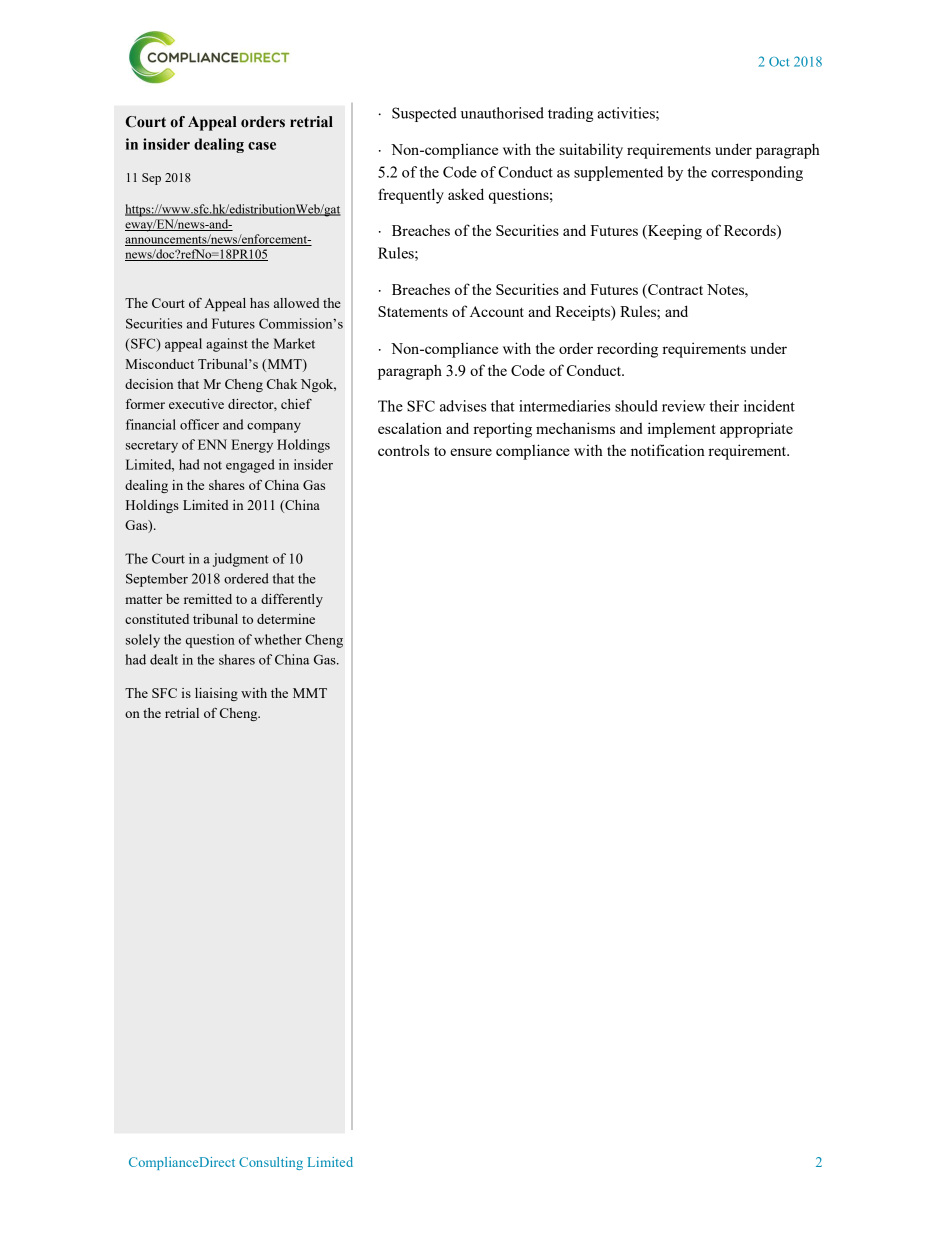 The width and height of the document is (952, 1233). What do you see at coordinates (208, 599) in the document?
I see `remitted` at bounding box center [208, 599].
